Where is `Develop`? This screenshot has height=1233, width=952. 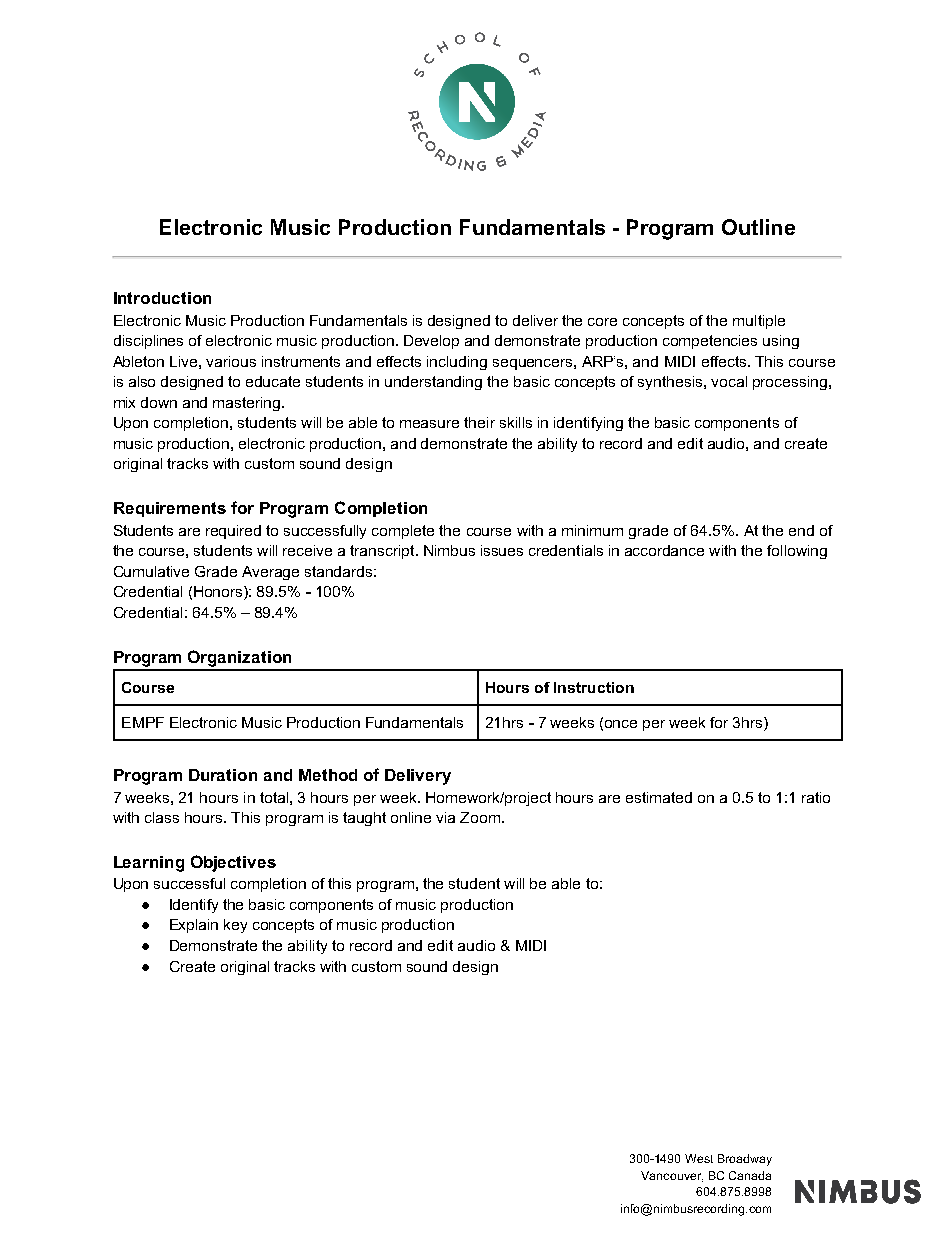 Develop is located at coordinates (431, 342).
